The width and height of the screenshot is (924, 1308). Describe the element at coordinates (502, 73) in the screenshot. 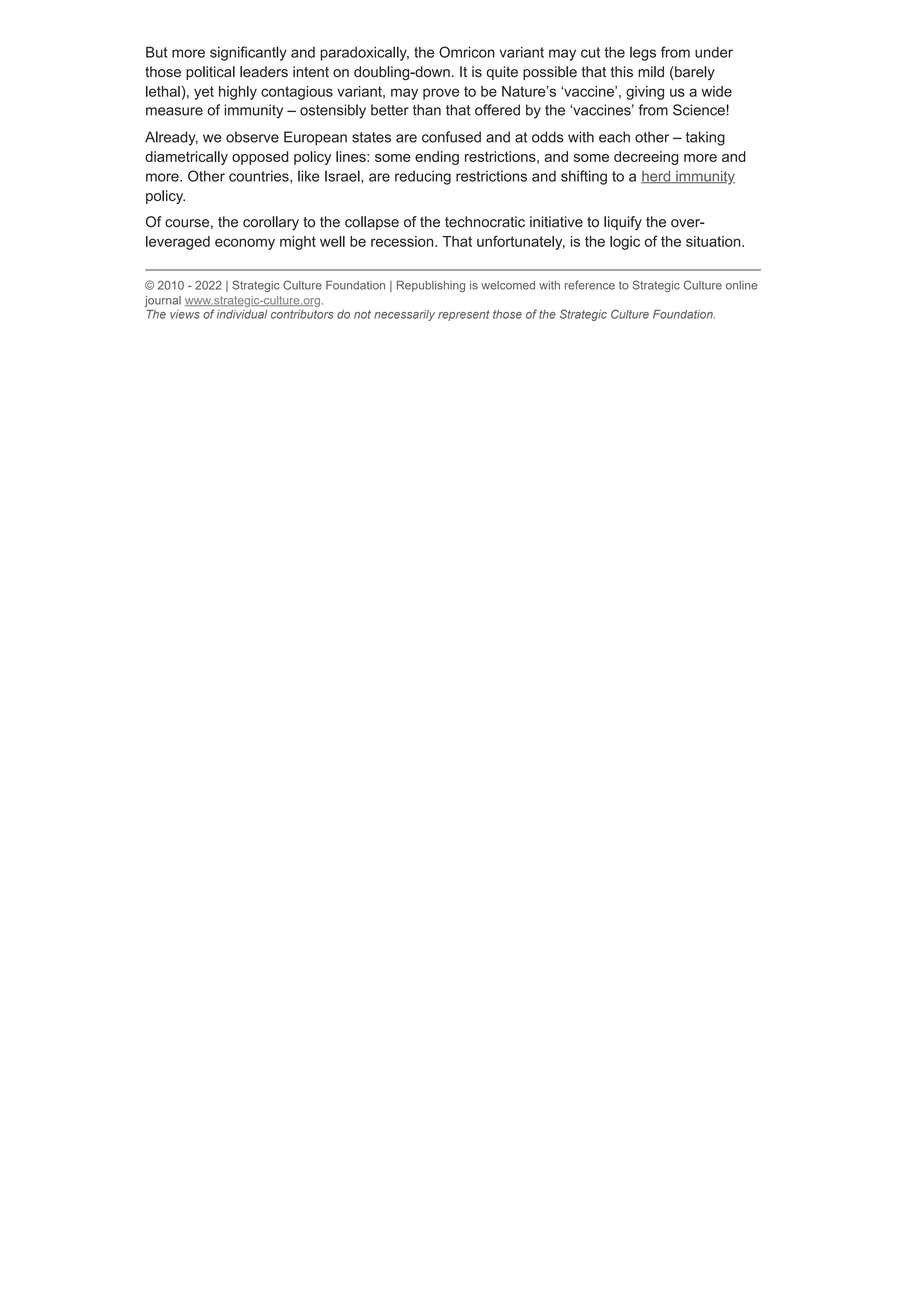

I see `quite` at that location.
